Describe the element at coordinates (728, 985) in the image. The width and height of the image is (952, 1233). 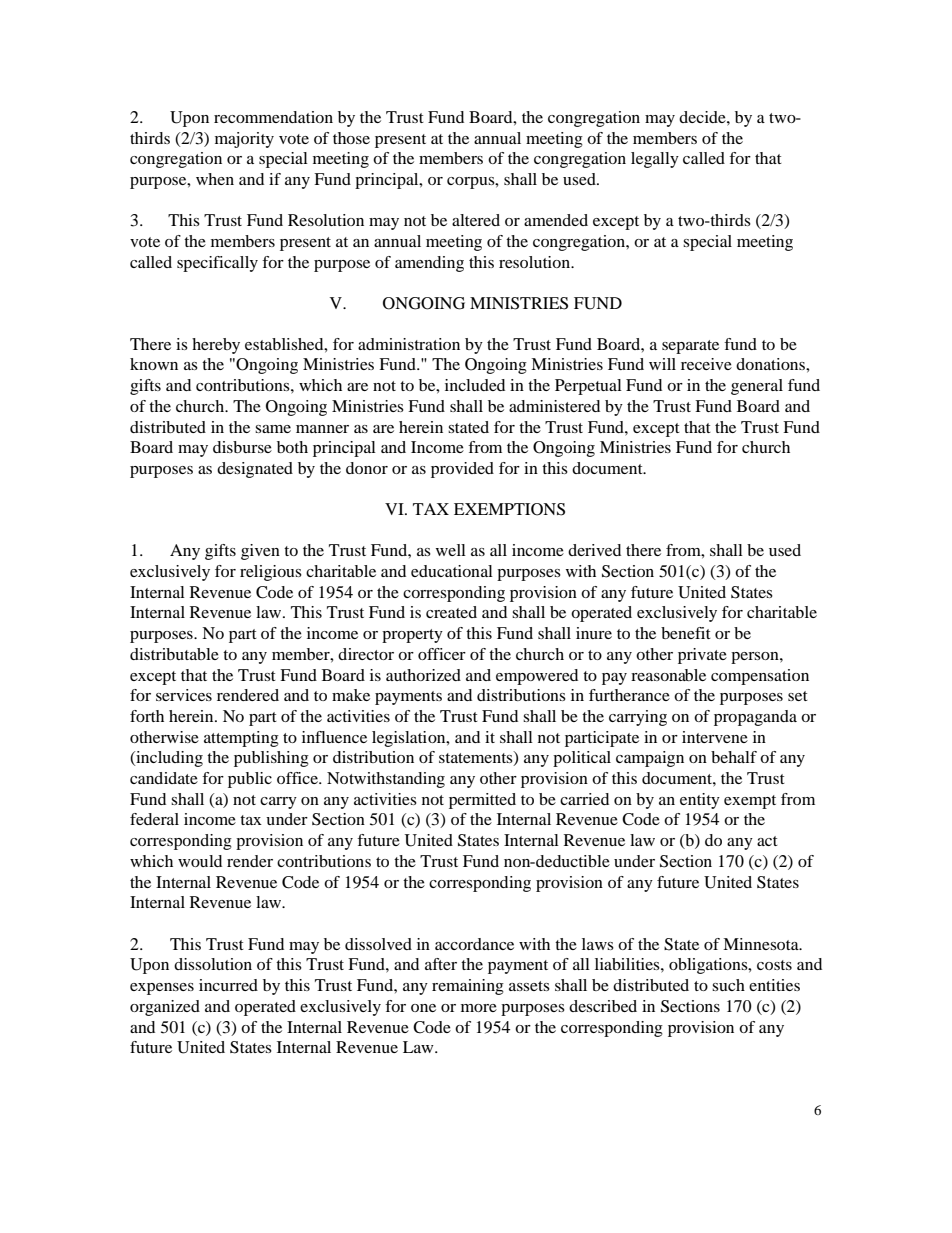
I see `such` at that location.
